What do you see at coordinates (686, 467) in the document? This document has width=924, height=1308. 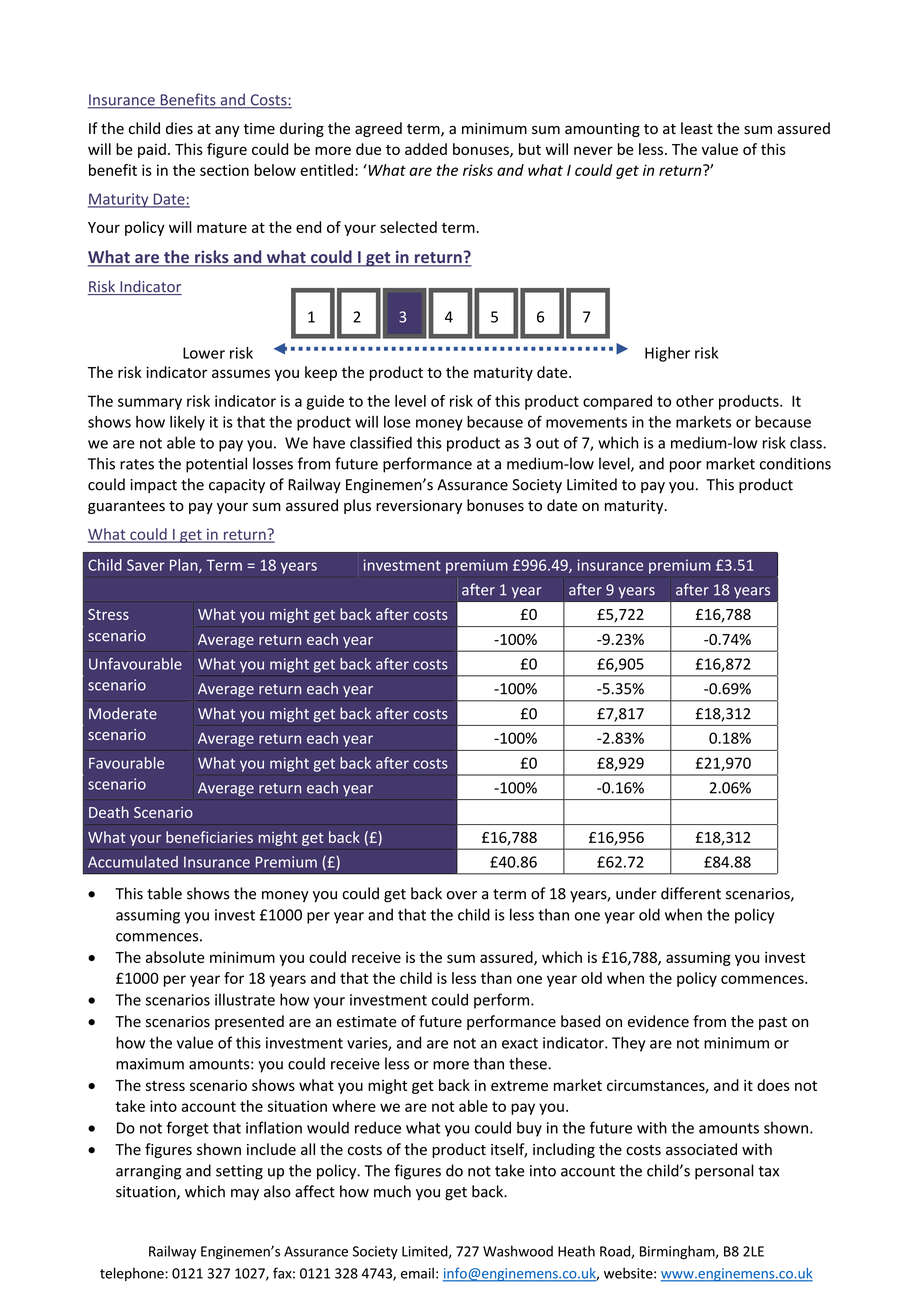 I see `poor` at bounding box center [686, 467].
